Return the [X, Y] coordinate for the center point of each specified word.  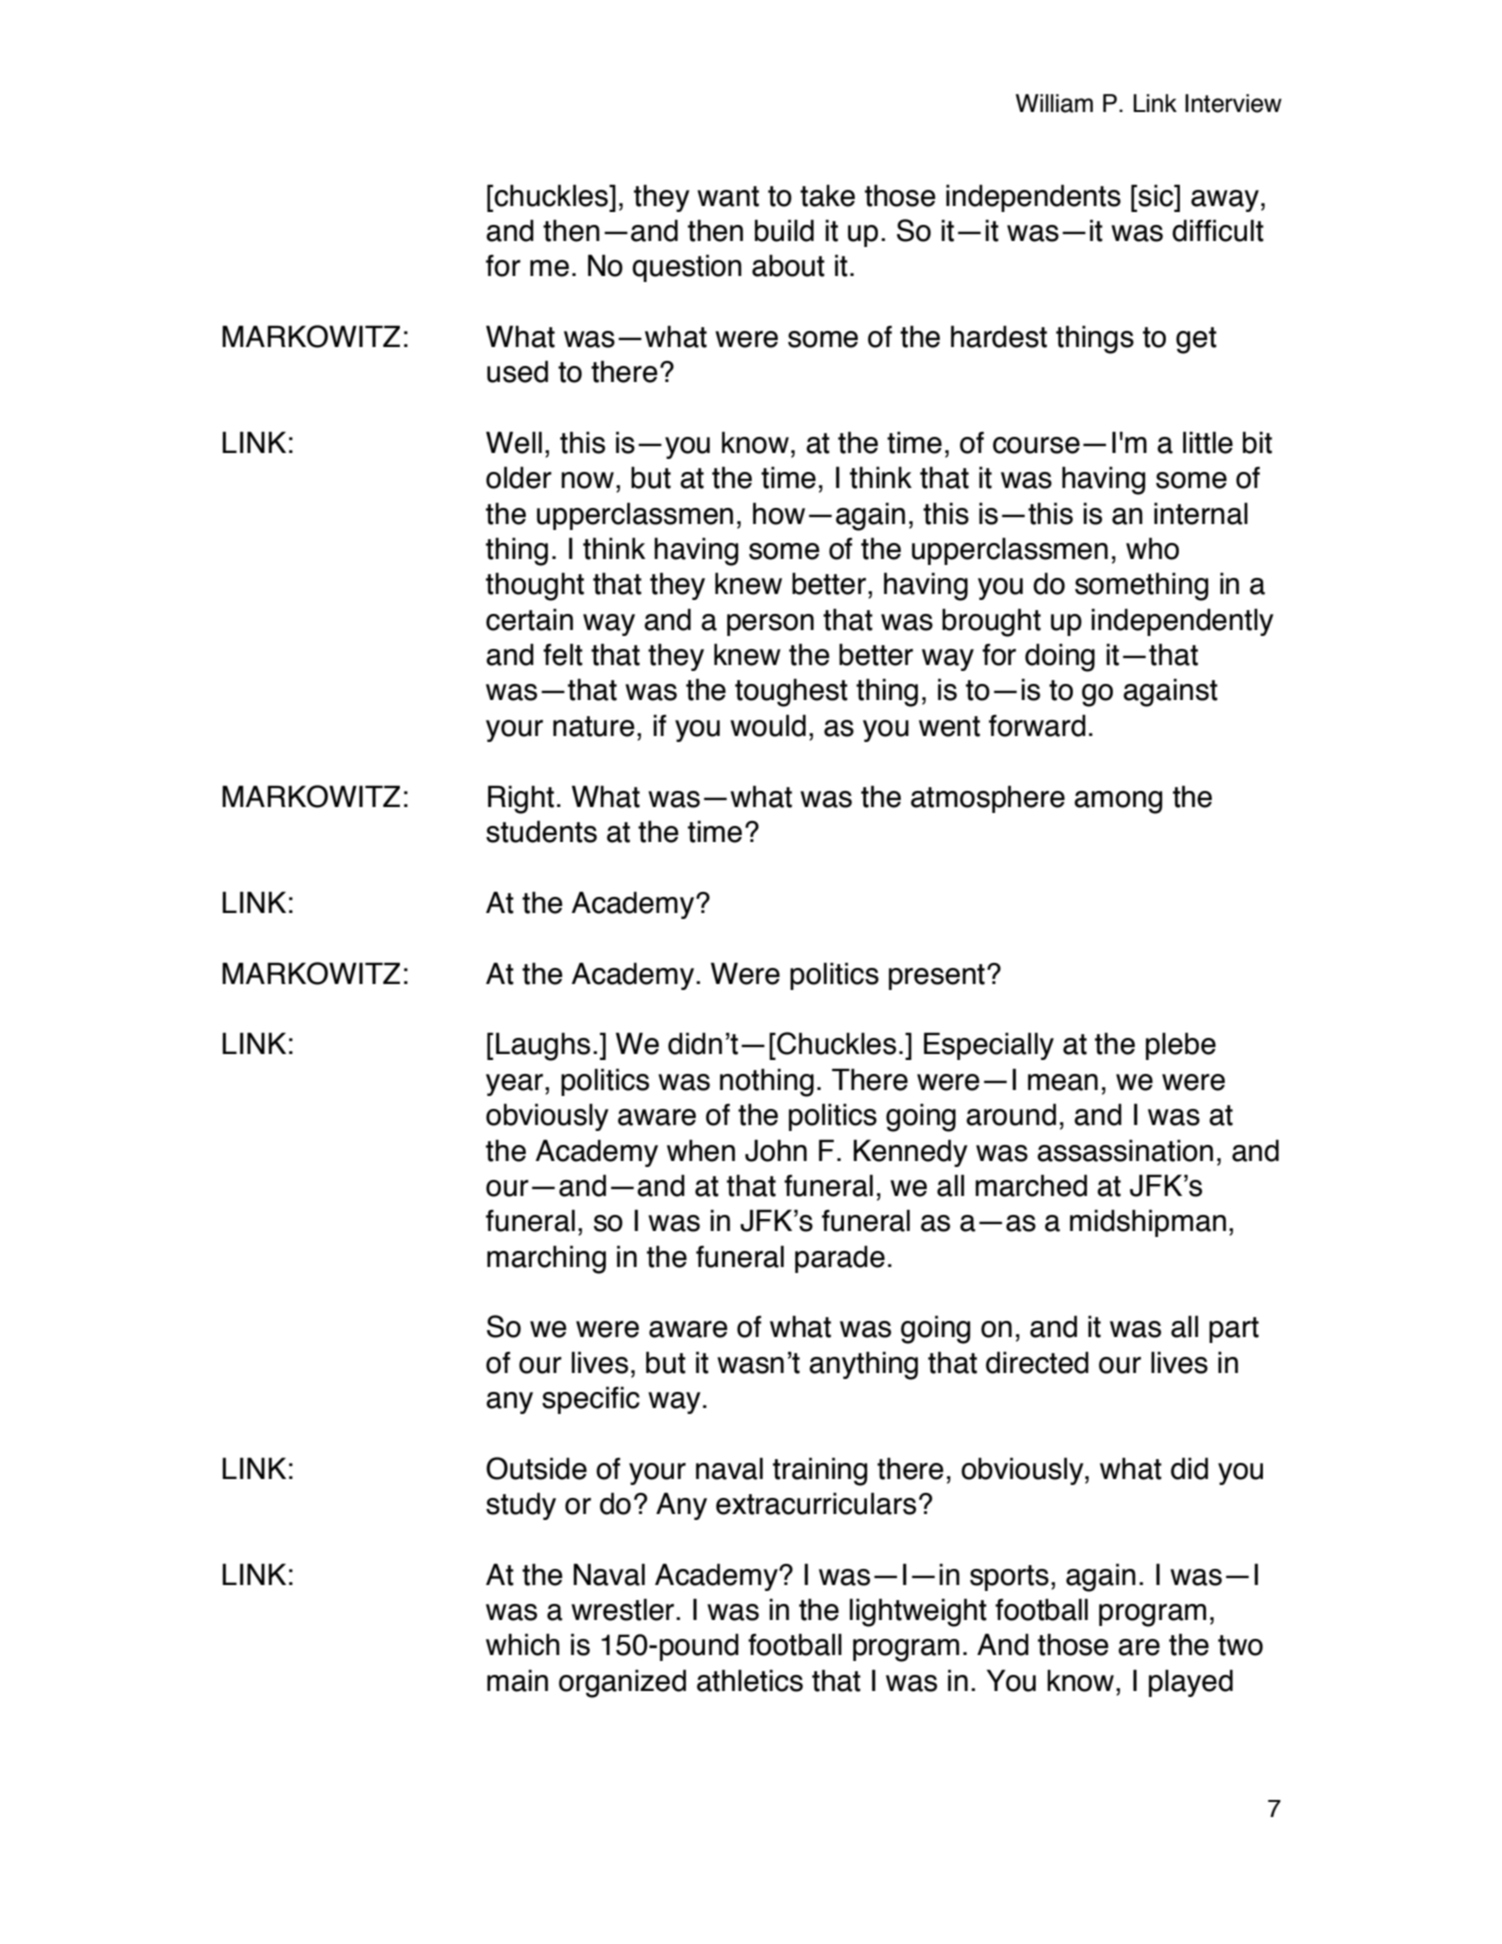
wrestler [622, 1609]
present [937, 977]
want [728, 196]
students [541, 831]
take [827, 195]
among [1118, 802]
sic [1156, 195]
